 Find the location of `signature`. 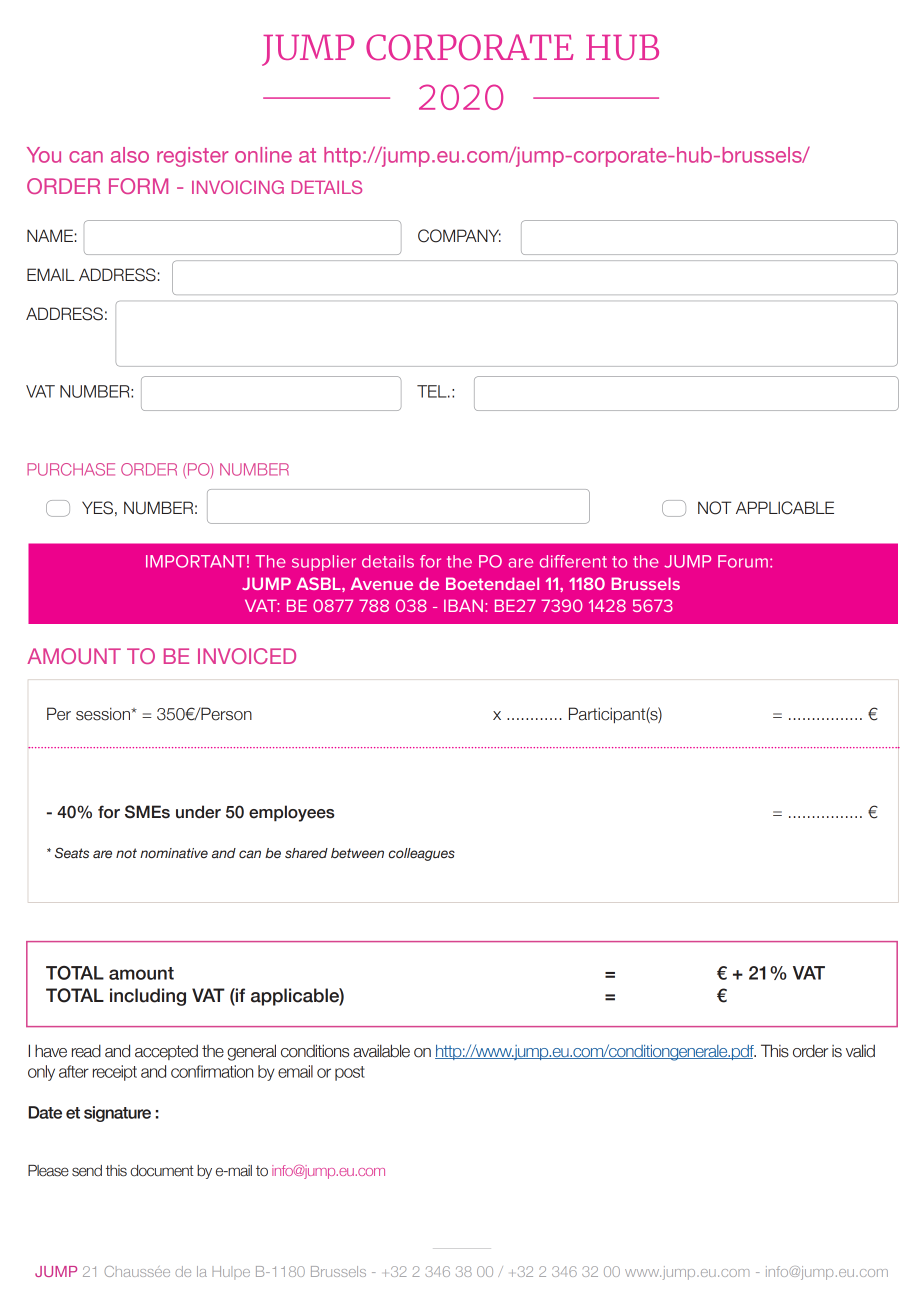

signature is located at coordinates (117, 1114).
